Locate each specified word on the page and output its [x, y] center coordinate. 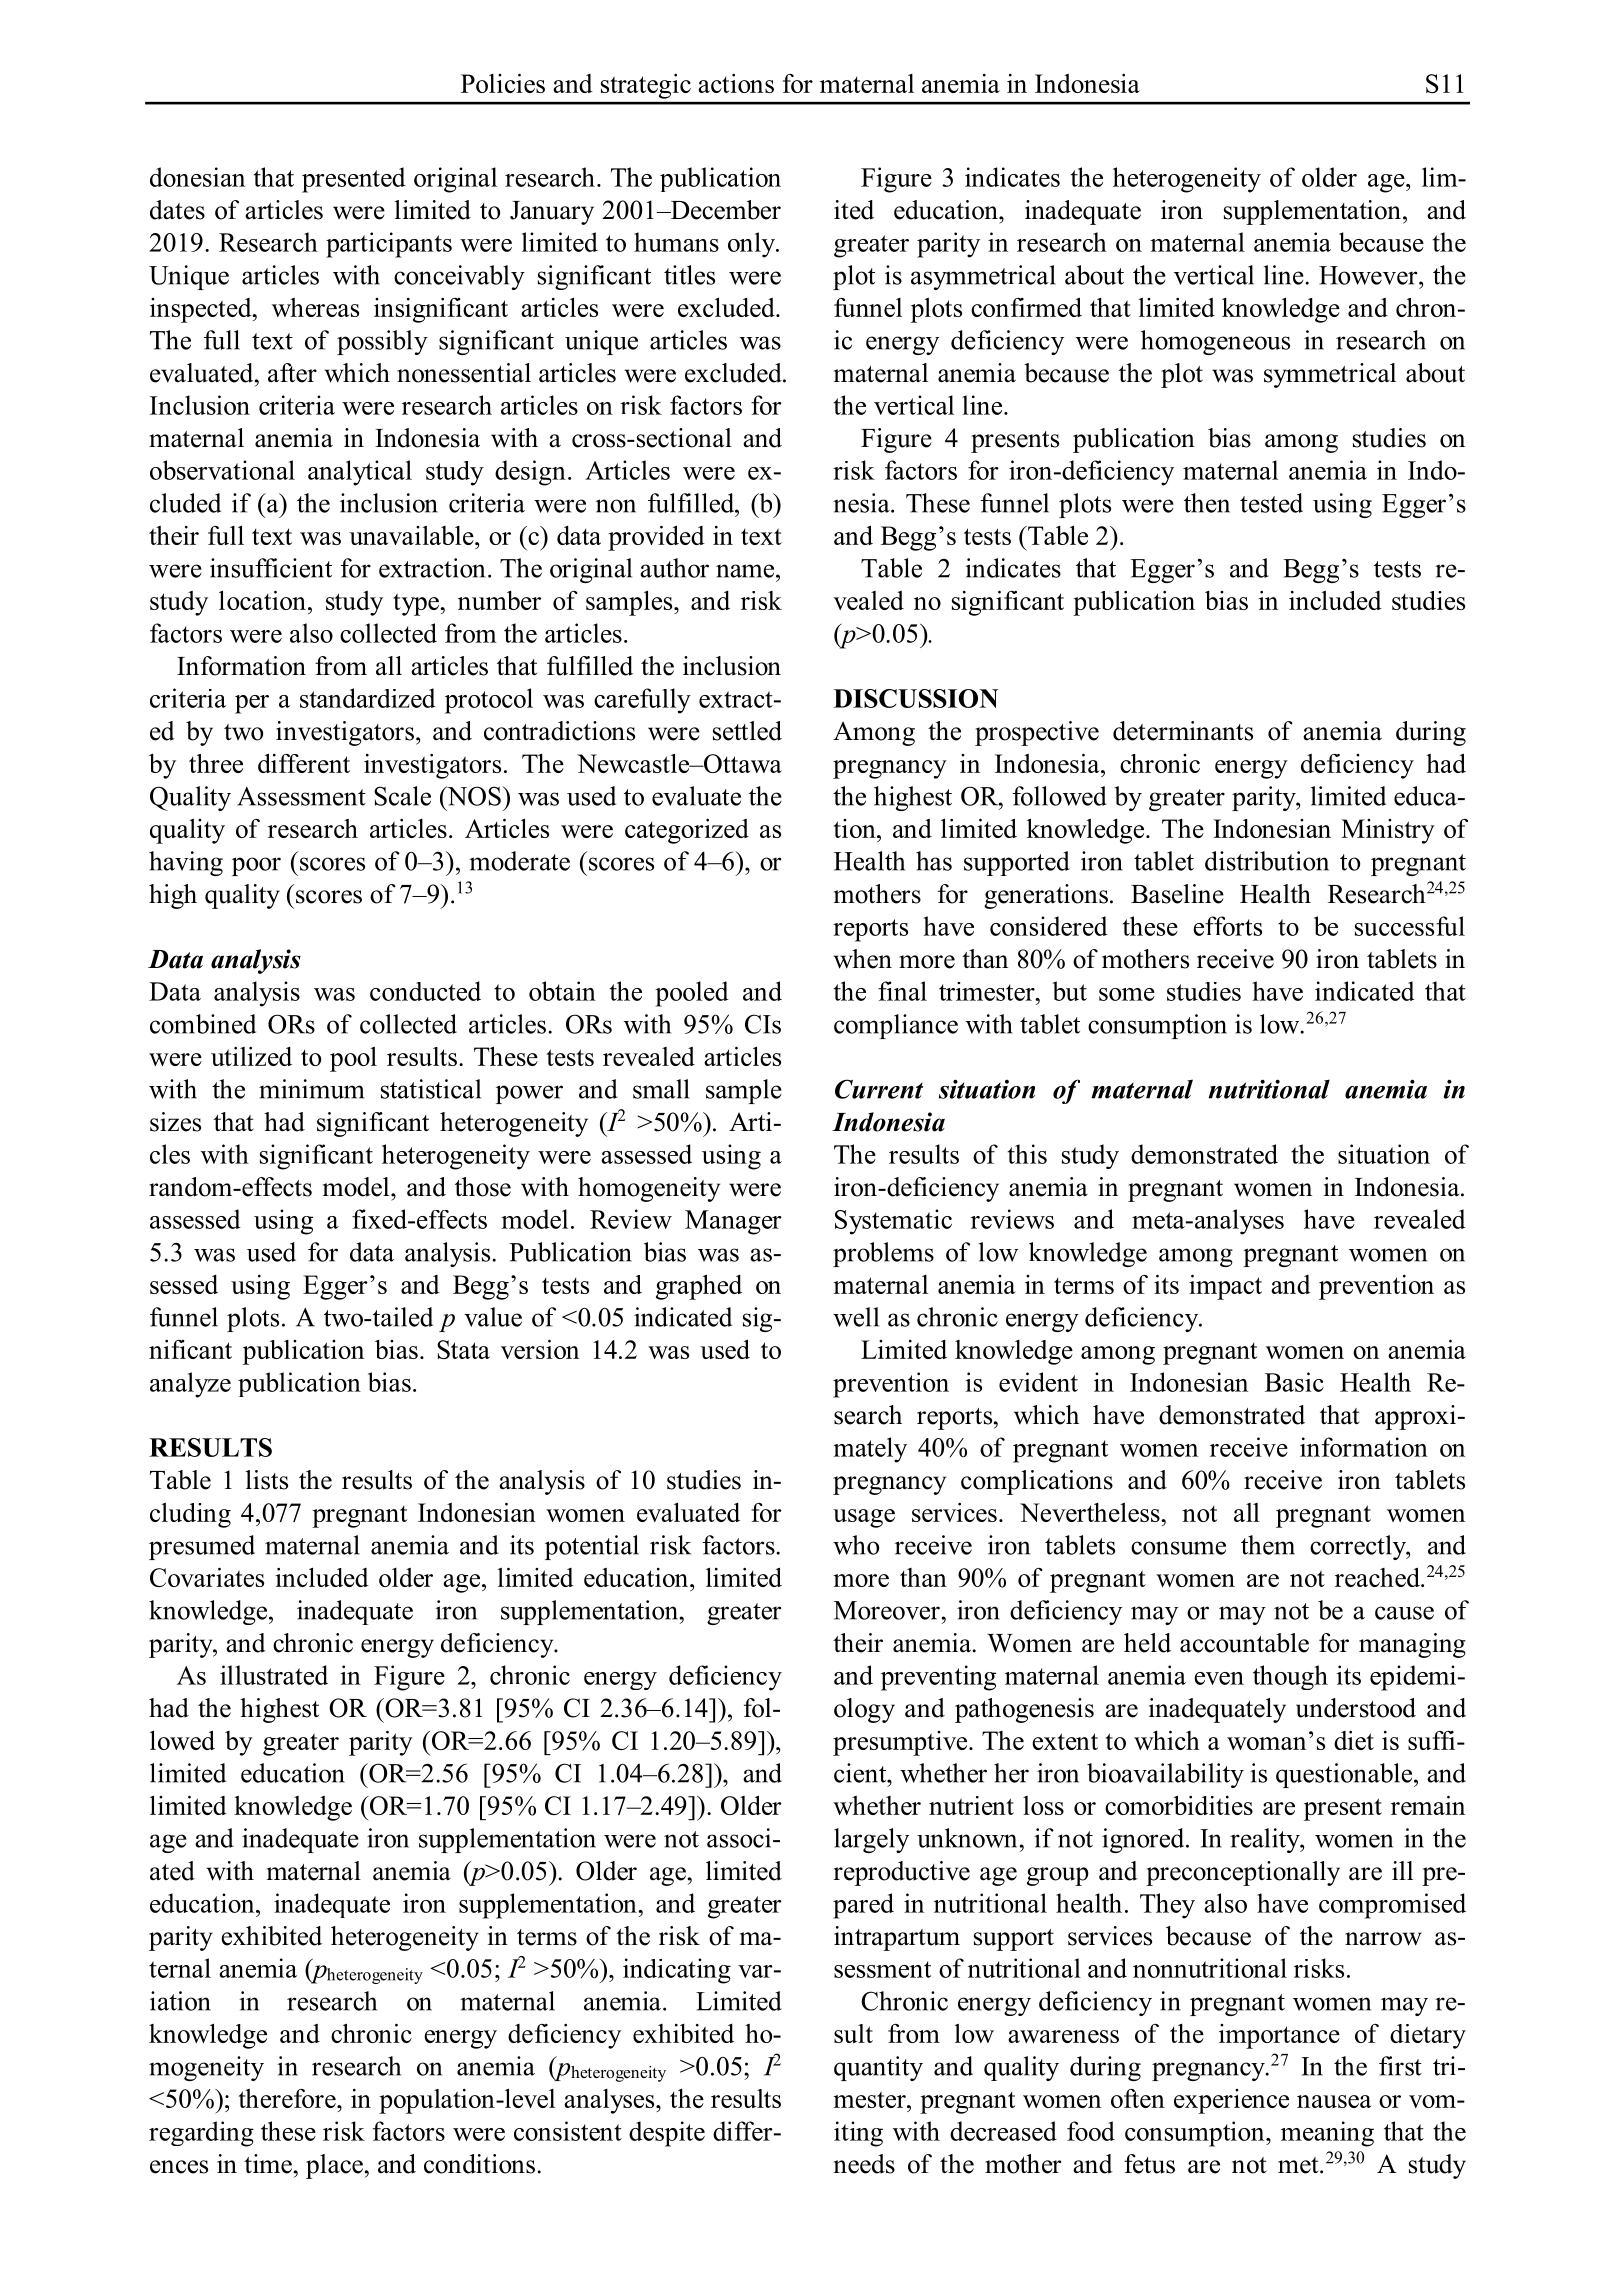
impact [1225, 1287]
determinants [1183, 731]
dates [177, 210]
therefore [288, 2098]
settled [747, 731]
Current [879, 1089]
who [856, 1545]
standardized [368, 698]
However [1369, 275]
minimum [311, 1089]
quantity [878, 2068]
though [1290, 1677]
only [753, 245]
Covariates [207, 1577]
